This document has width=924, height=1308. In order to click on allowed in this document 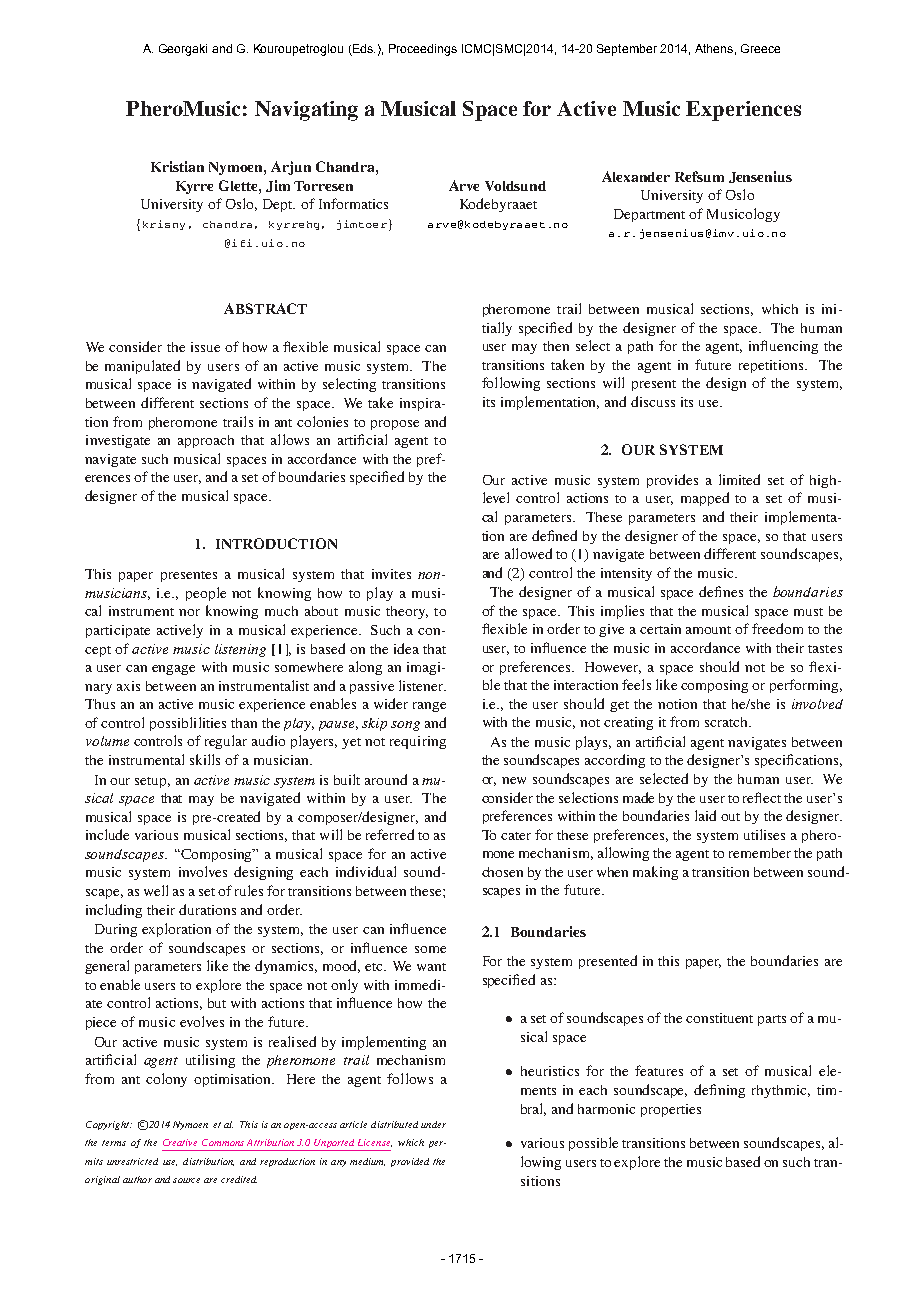, I will do `click(528, 553)`.
